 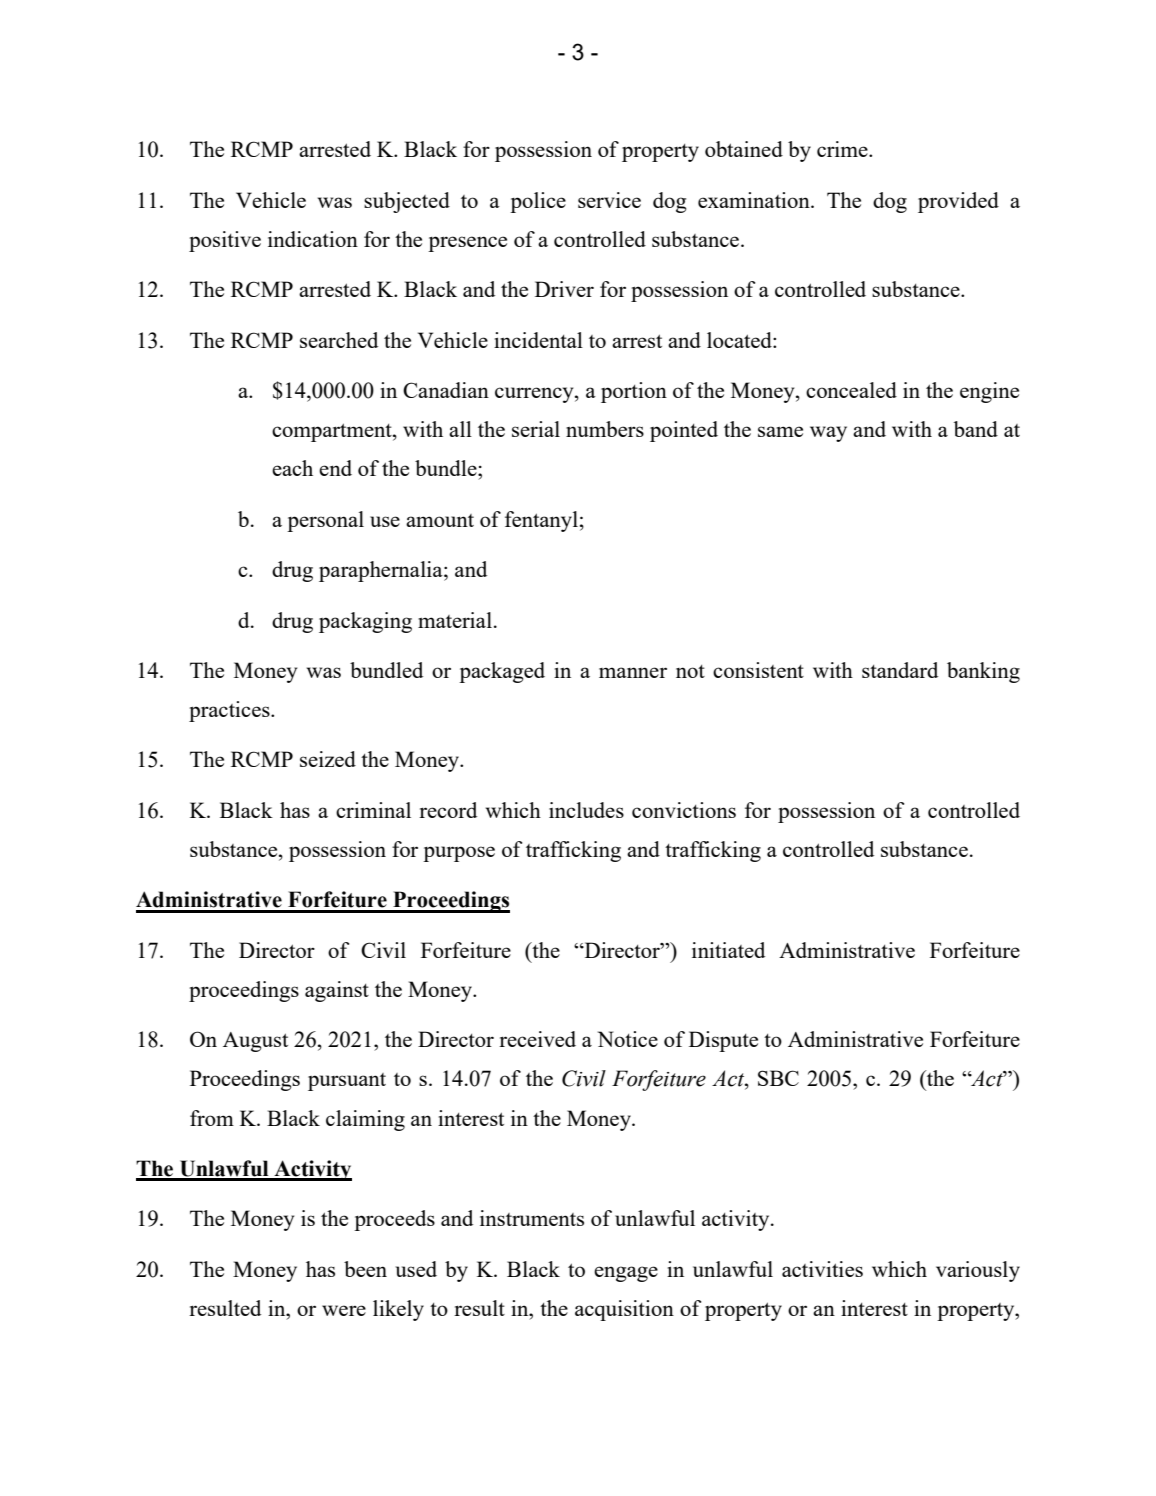 I want to click on service, so click(x=609, y=200).
